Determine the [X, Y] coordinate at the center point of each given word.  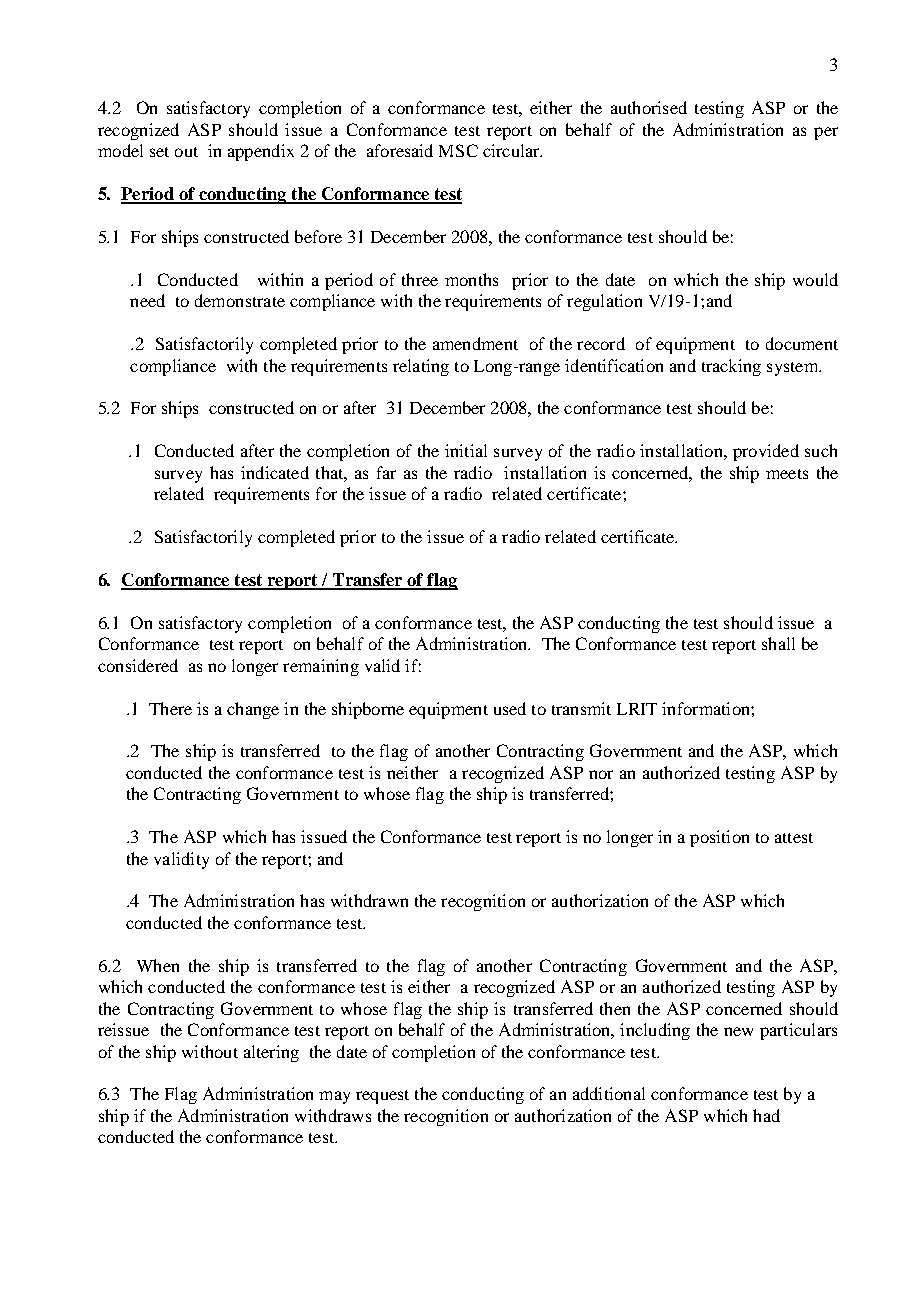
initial [466, 450]
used [510, 708]
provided [766, 452]
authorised [649, 107]
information [707, 708]
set [159, 152]
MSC [458, 150]
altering [271, 1053]
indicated [275, 472]
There [170, 708]
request [382, 1097]
